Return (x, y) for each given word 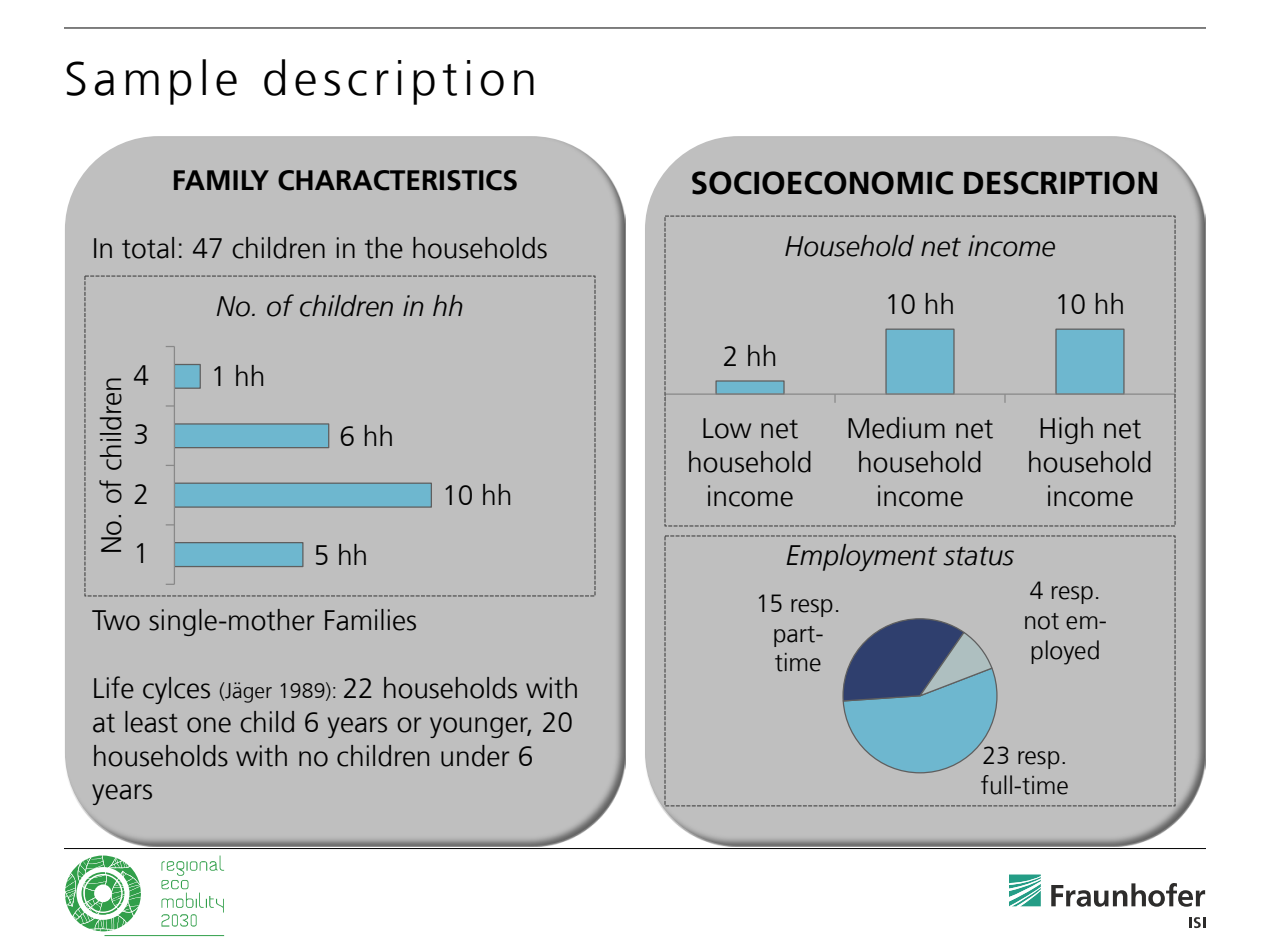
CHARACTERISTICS (397, 180)
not (1042, 621)
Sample (151, 82)
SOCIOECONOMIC (822, 183)
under (475, 756)
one (209, 725)
